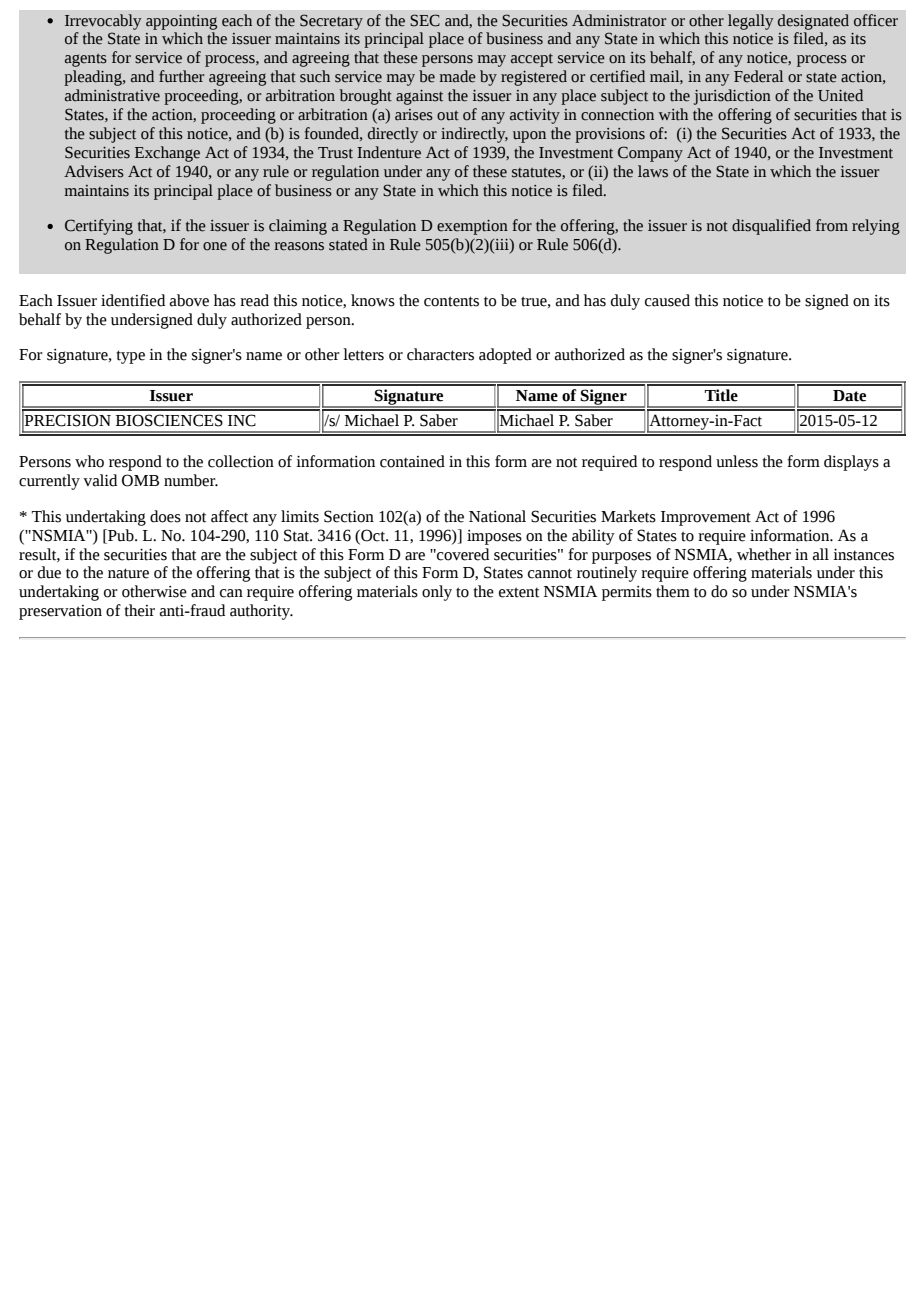 The width and height of the image is (924, 1308). I want to click on Certifying, so click(99, 227).
